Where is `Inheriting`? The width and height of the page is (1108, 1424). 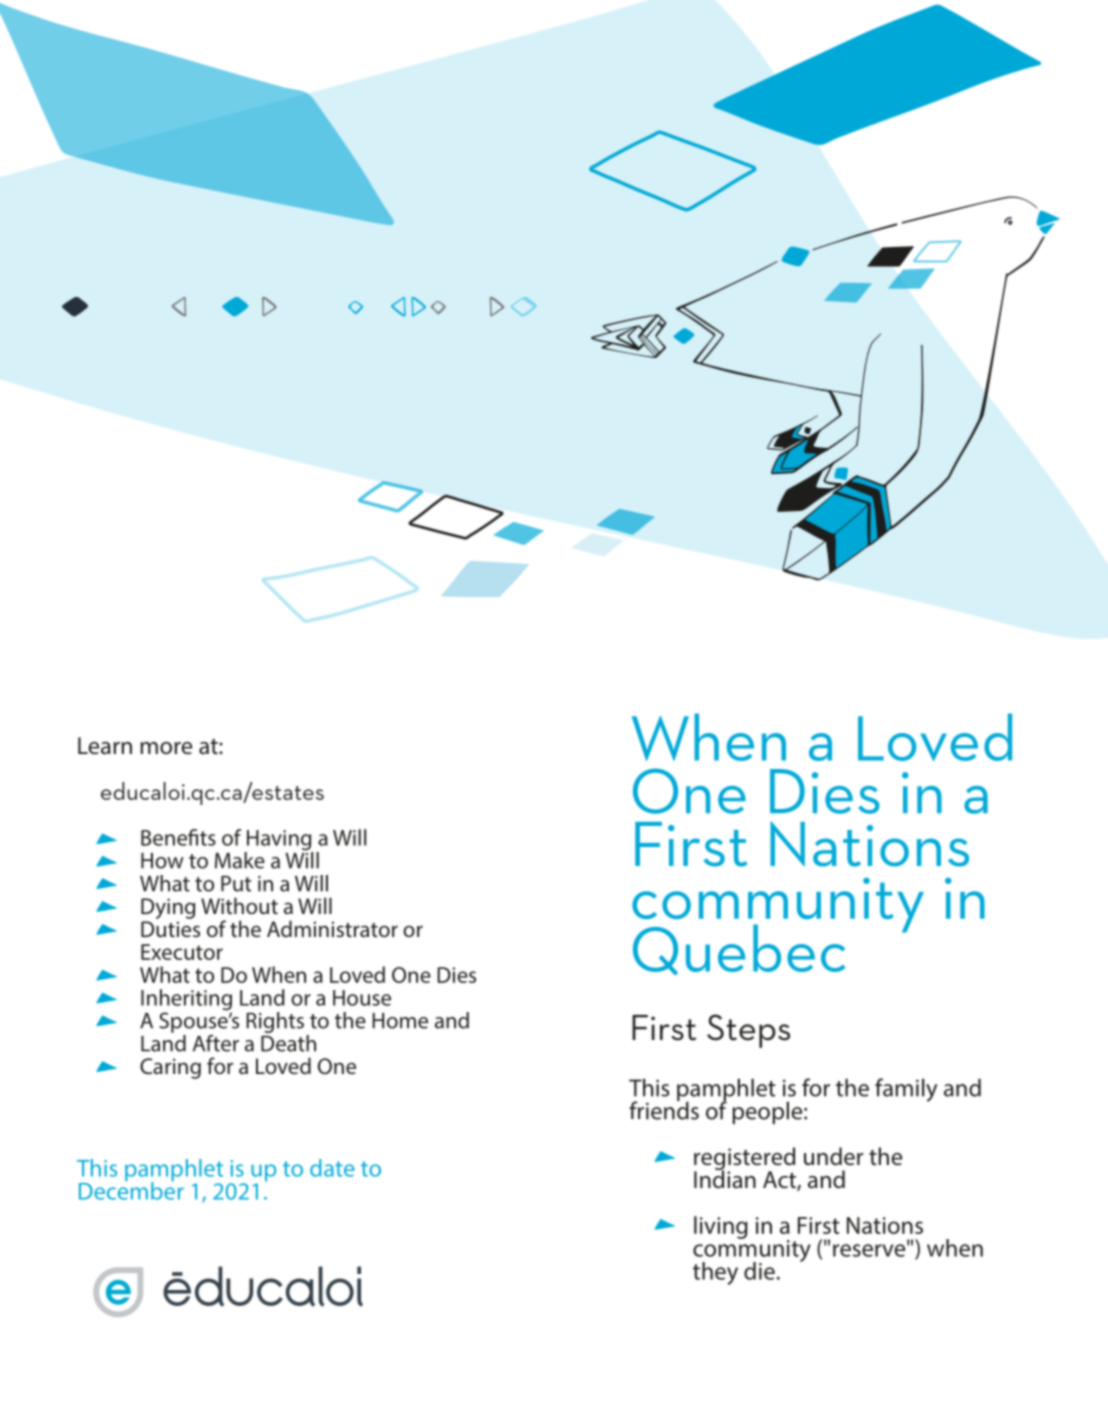 Inheriting is located at coordinates (186, 1001).
